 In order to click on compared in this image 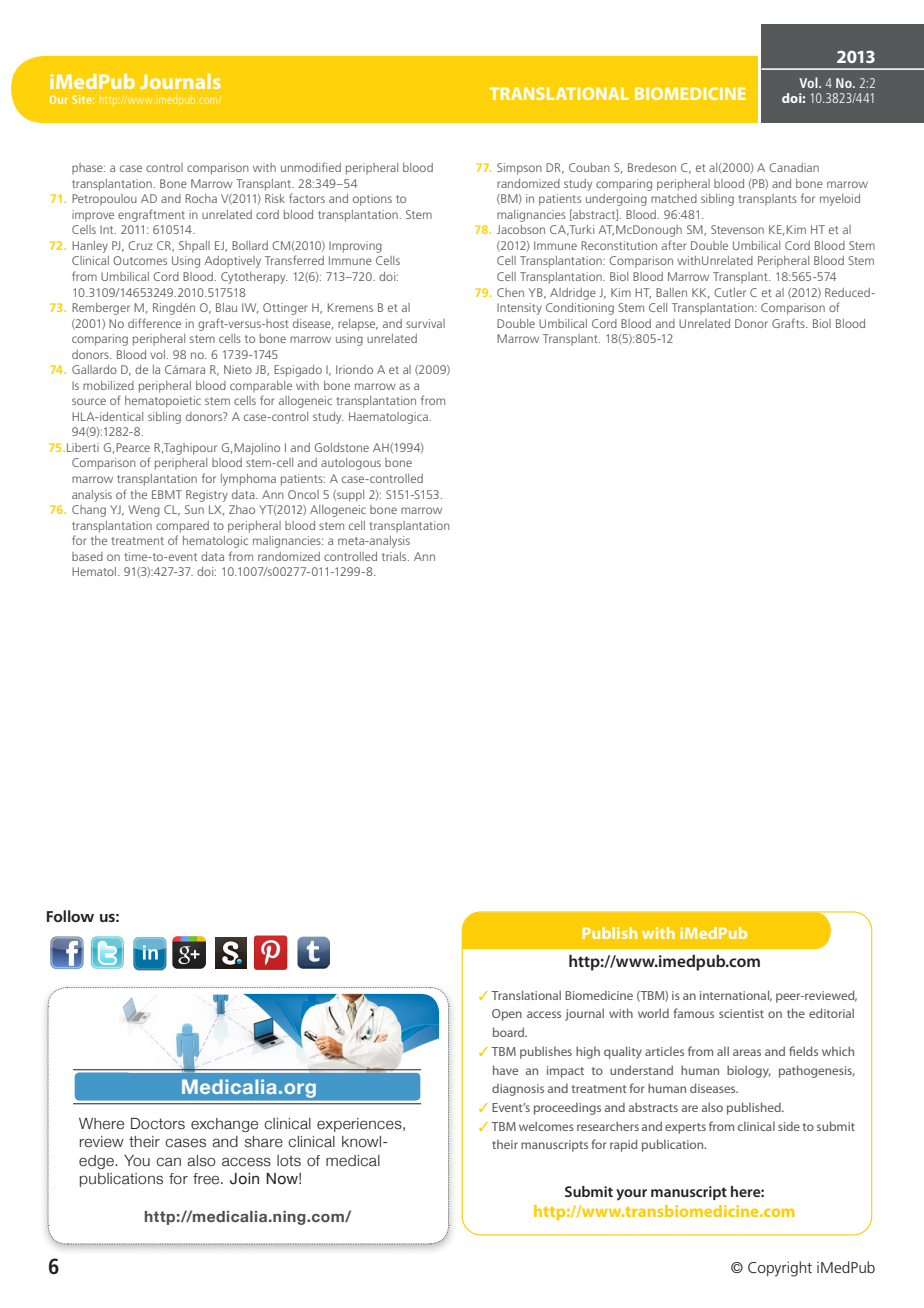, I will do `click(182, 527)`.
